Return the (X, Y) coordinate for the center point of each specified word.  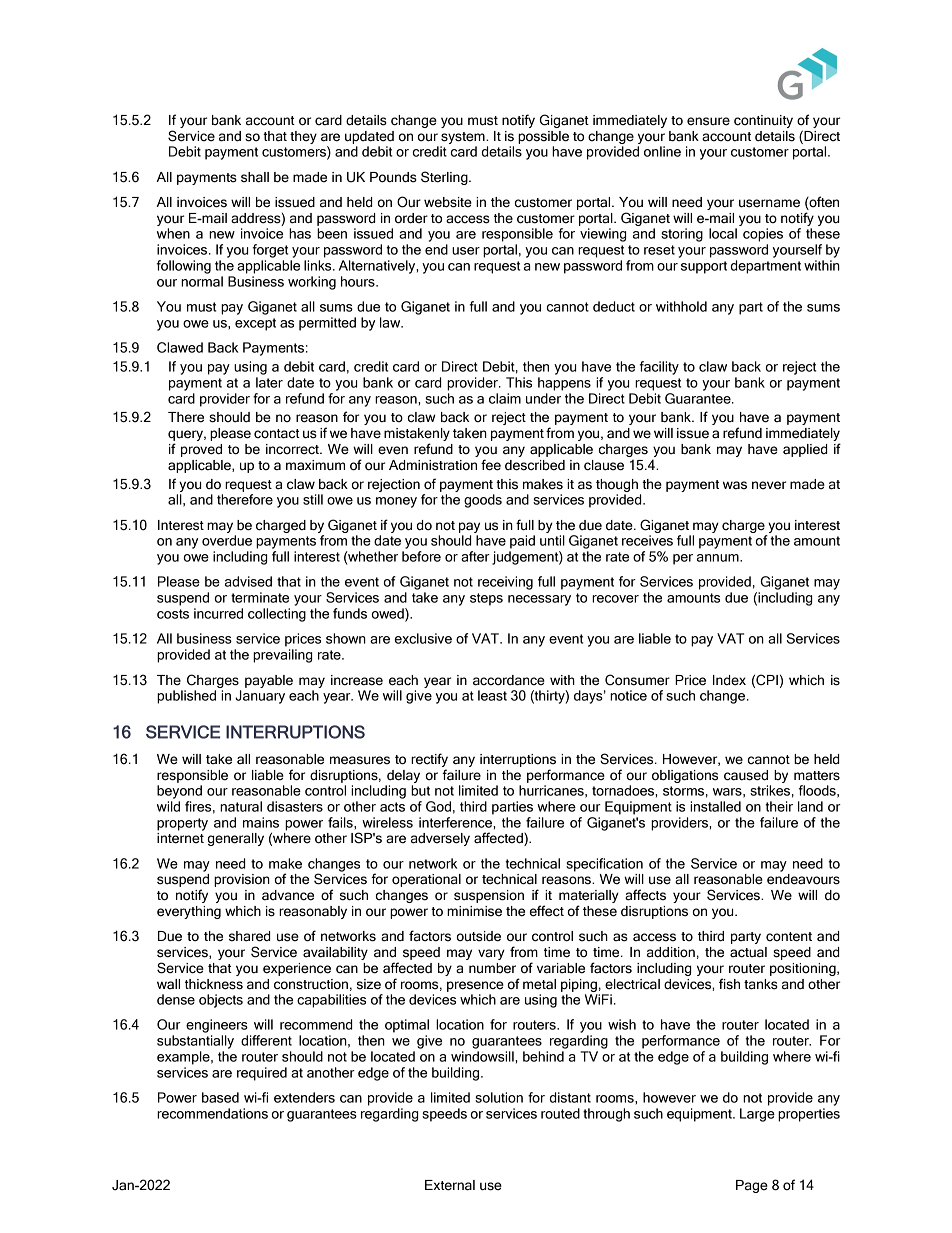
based (220, 1097)
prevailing (282, 656)
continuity (763, 121)
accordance (509, 680)
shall (255, 177)
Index (729, 680)
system (464, 138)
